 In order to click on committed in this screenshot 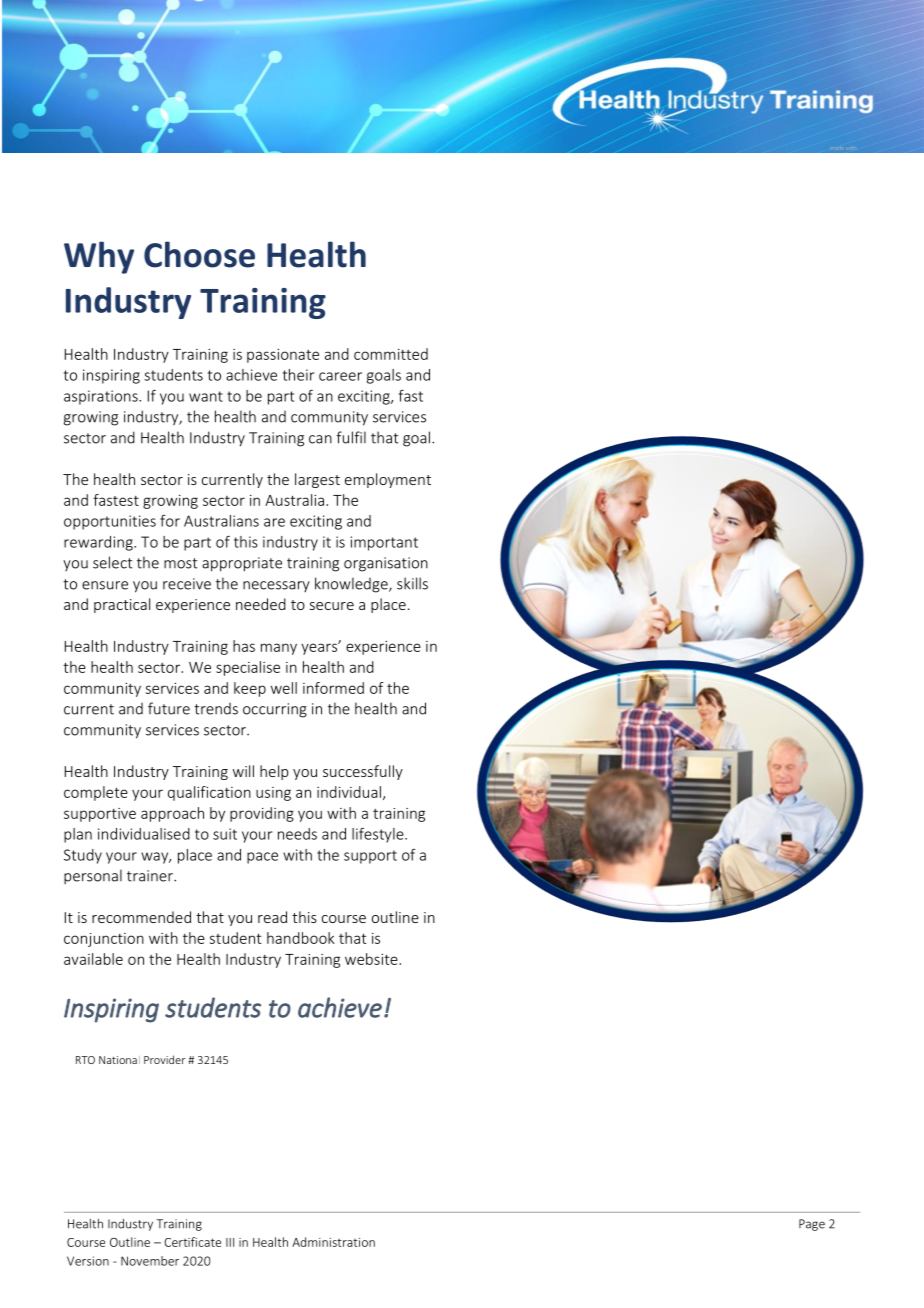, I will do `click(391, 354)`.
